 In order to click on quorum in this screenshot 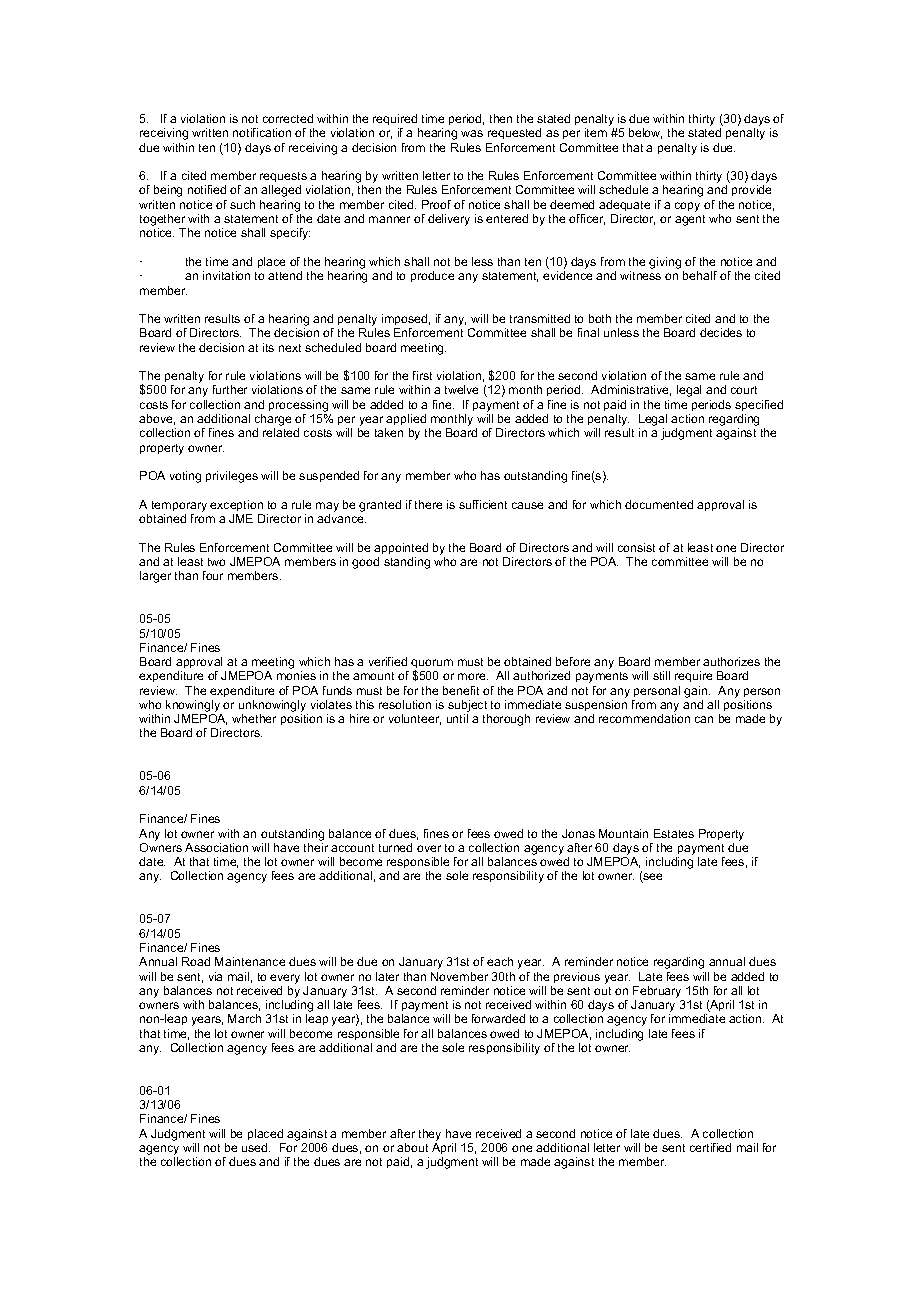, I will do `click(432, 665)`.
